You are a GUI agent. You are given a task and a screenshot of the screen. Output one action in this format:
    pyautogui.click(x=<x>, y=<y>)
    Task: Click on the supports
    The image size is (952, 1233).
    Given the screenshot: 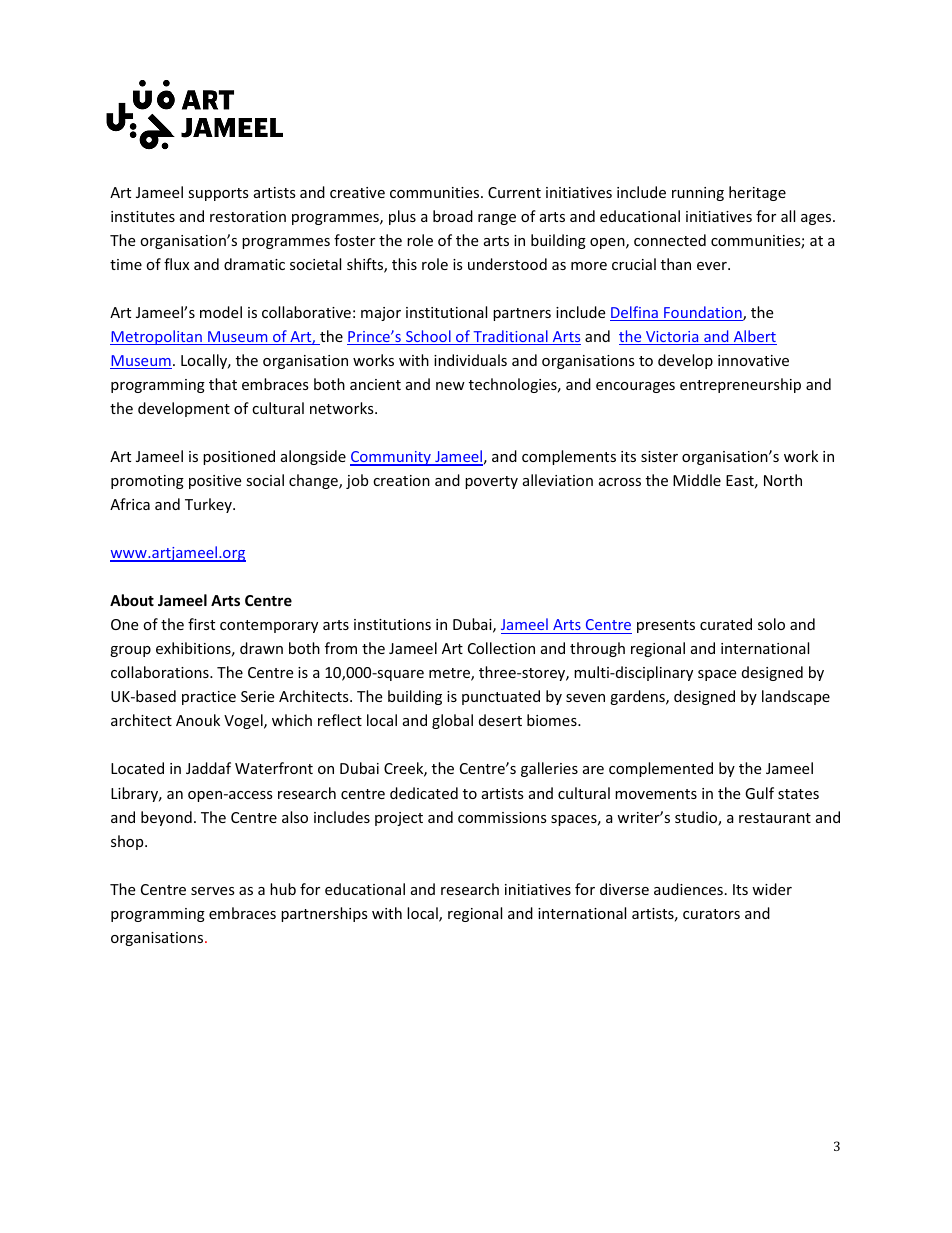 What is the action you would take?
    pyautogui.click(x=218, y=194)
